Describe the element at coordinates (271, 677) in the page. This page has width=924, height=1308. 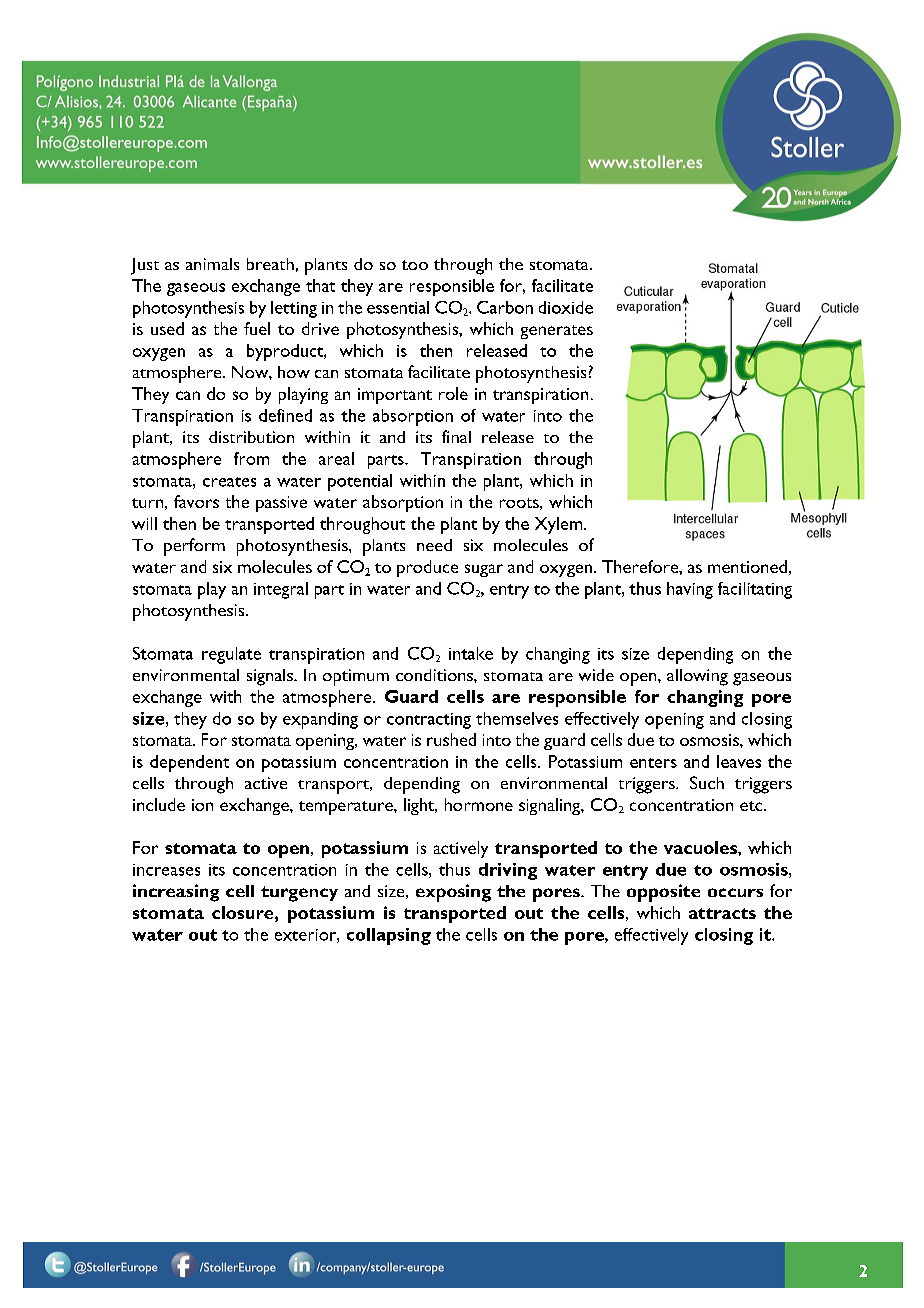
I see `signals` at that location.
